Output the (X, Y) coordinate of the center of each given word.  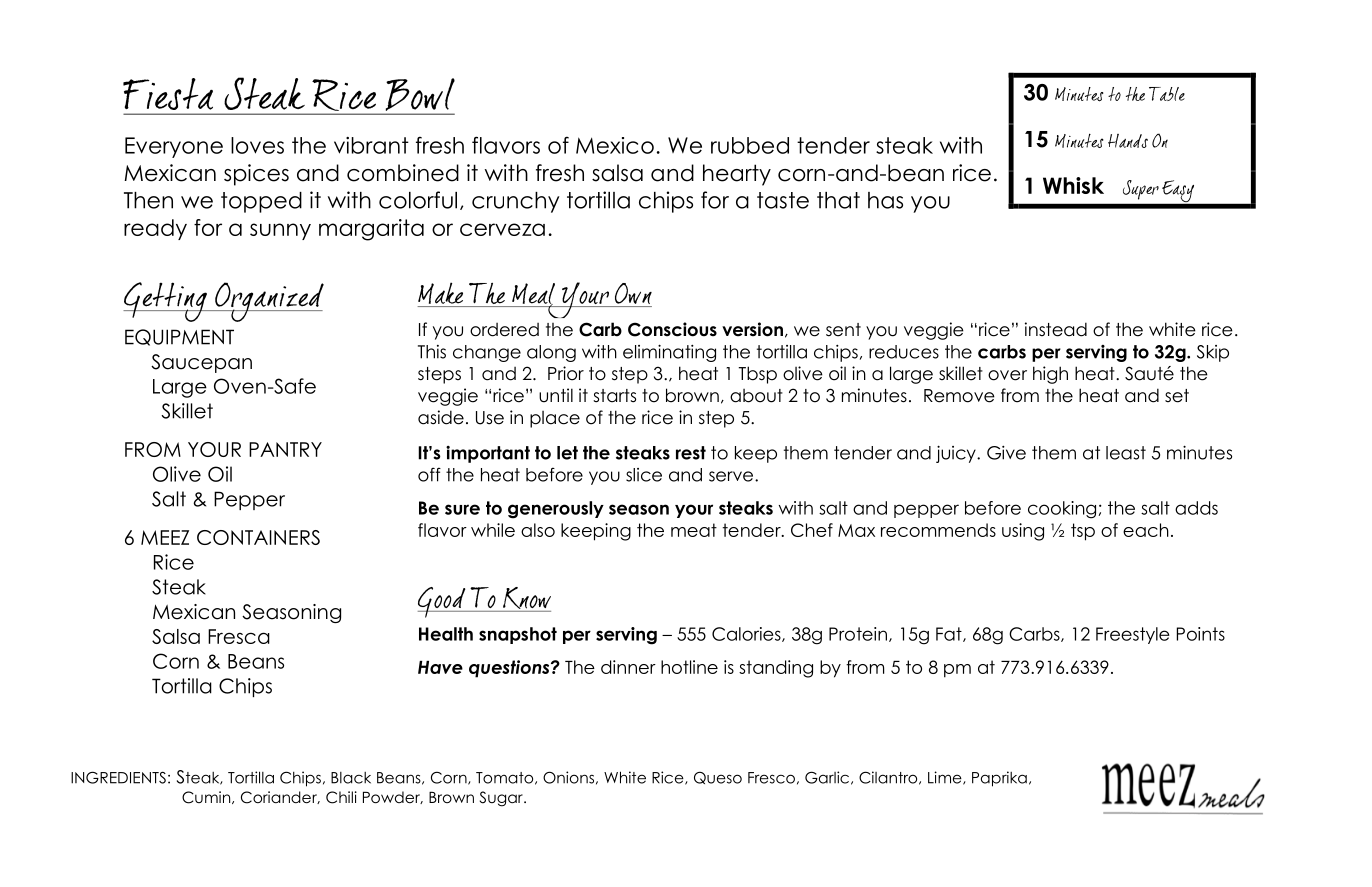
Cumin (207, 797)
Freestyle (1133, 635)
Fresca (239, 636)
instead (1056, 329)
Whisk (1073, 185)
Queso (718, 777)
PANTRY (285, 449)
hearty (737, 175)
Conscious (672, 329)
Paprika (999, 779)
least (1126, 453)
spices (256, 175)
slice (644, 475)
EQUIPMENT (179, 337)
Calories (747, 634)
